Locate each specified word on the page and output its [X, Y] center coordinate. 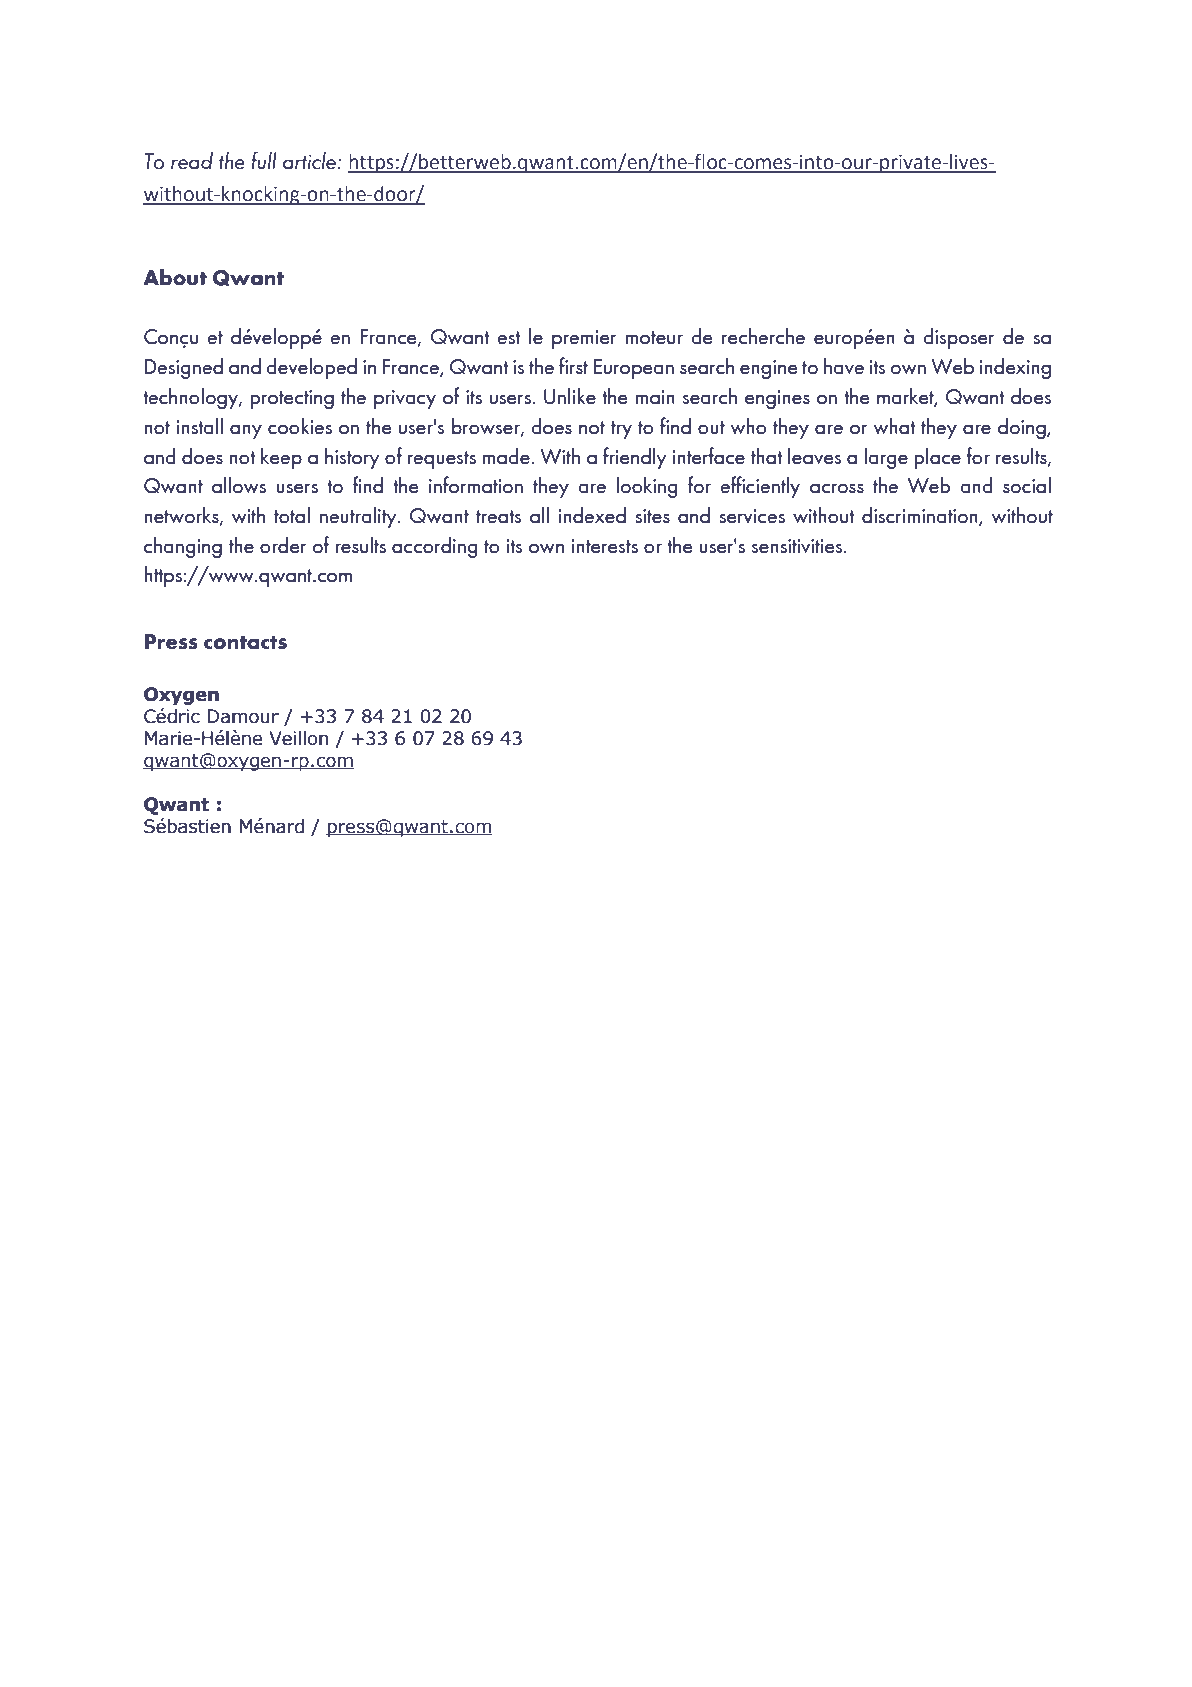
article [309, 161]
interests [604, 546]
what [894, 426]
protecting [292, 399]
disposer [959, 338]
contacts [245, 643]
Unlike [570, 396]
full [264, 160]
